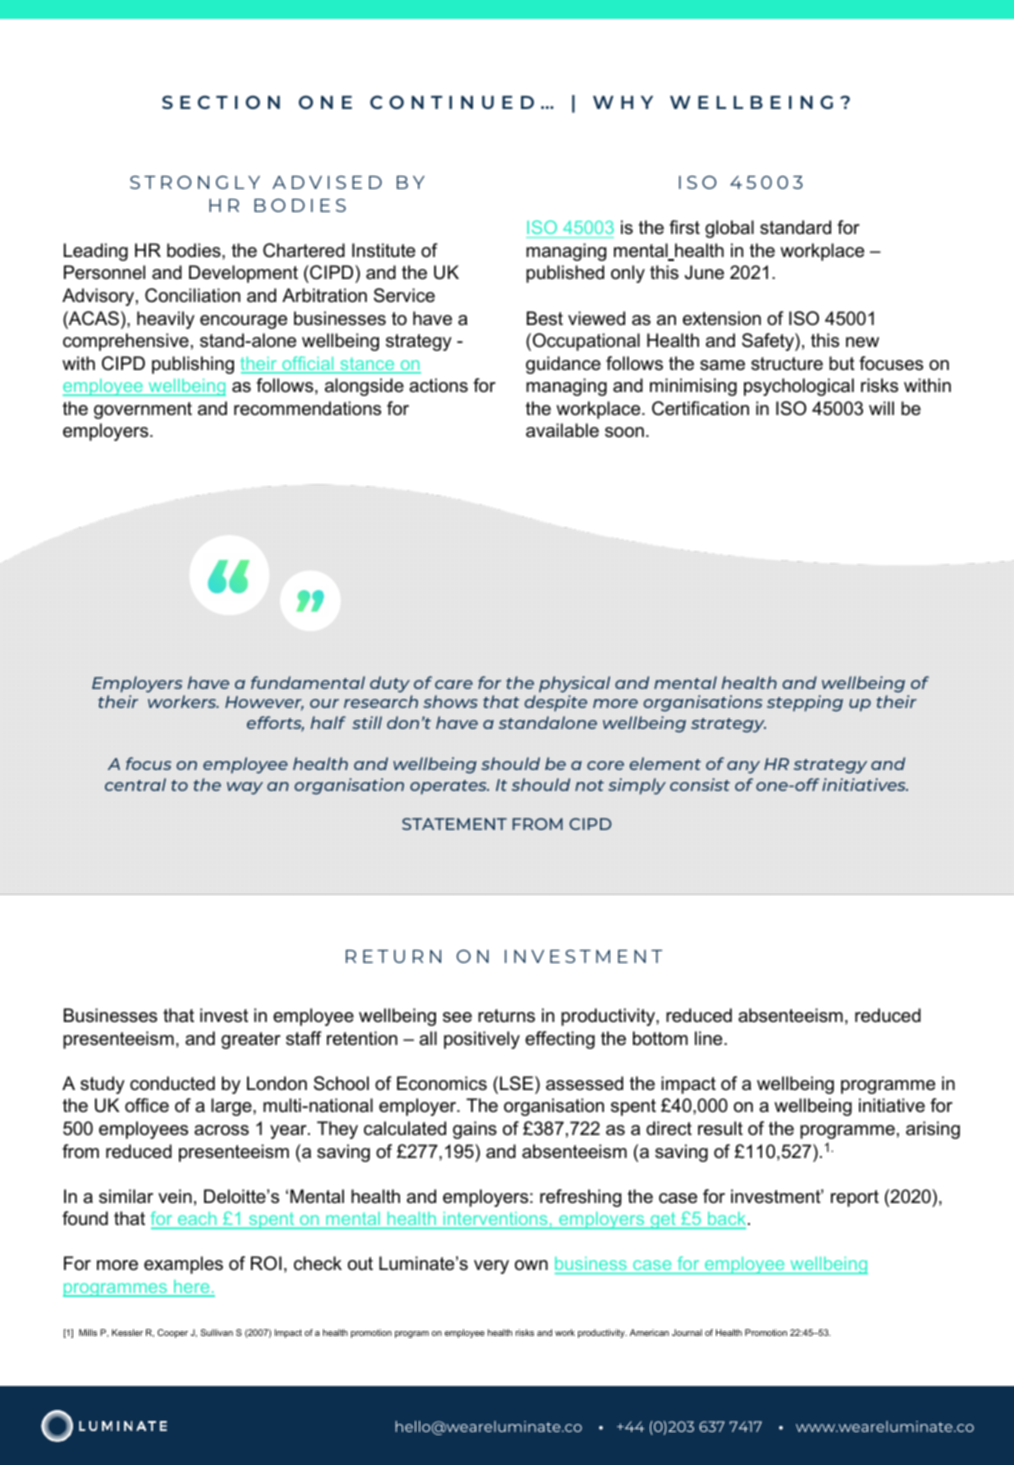 The width and height of the screenshot is (1014, 1465). Describe the element at coordinates (452, 102) in the screenshot. I see `CONTINUED` at that location.
